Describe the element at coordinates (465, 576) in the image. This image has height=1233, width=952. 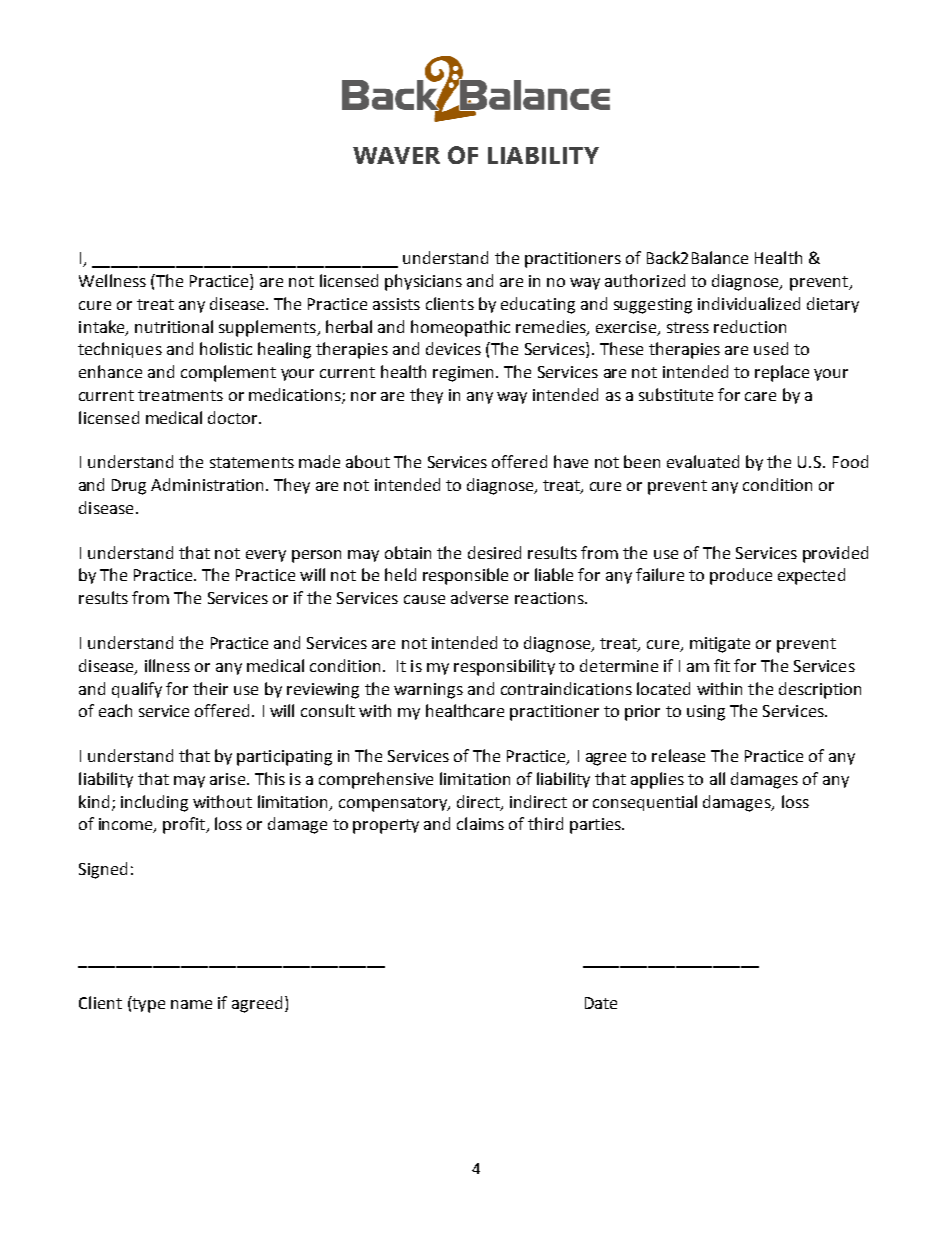
I see `responsible` at that location.
